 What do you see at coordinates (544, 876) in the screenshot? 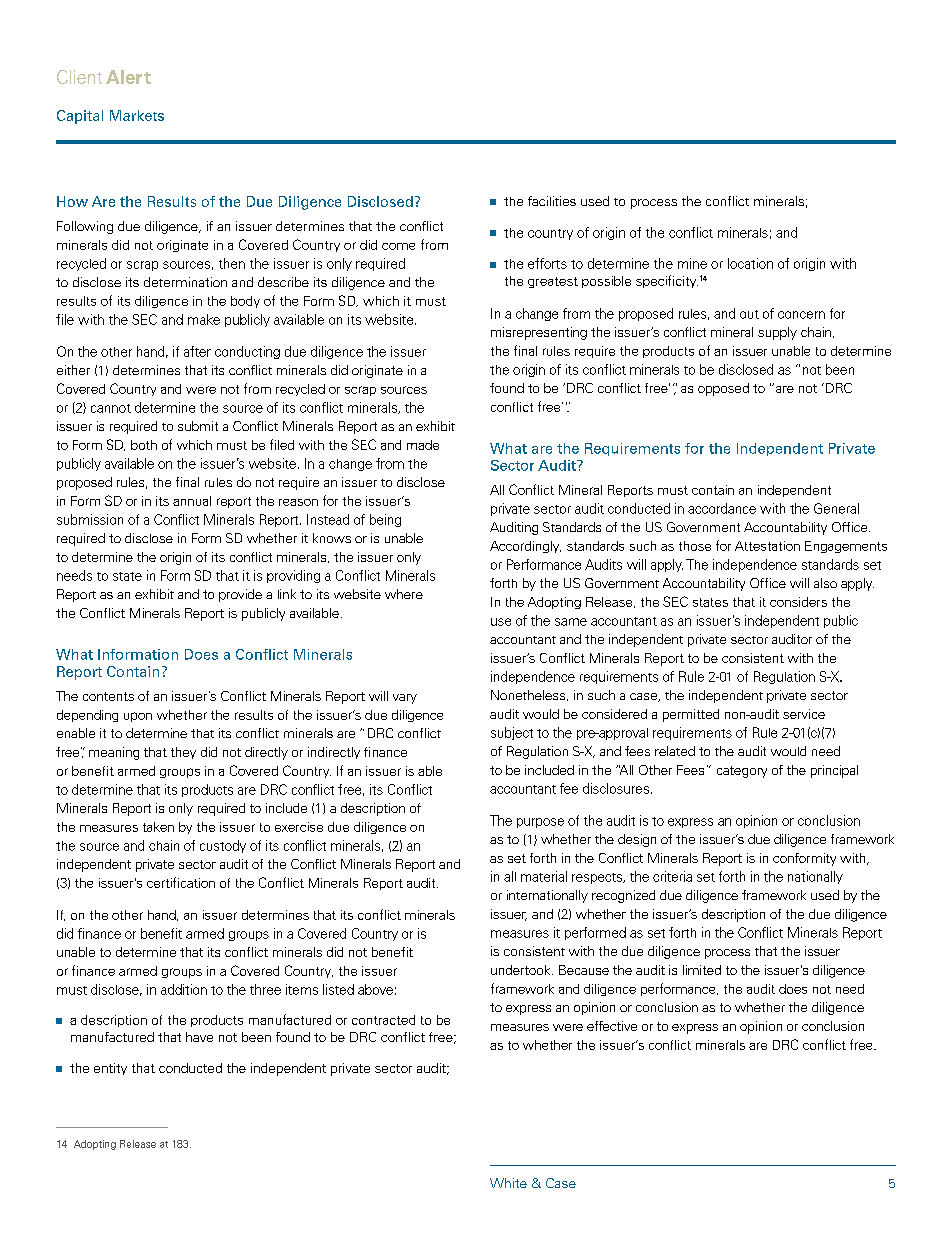
I see `material` at bounding box center [544, 876].
